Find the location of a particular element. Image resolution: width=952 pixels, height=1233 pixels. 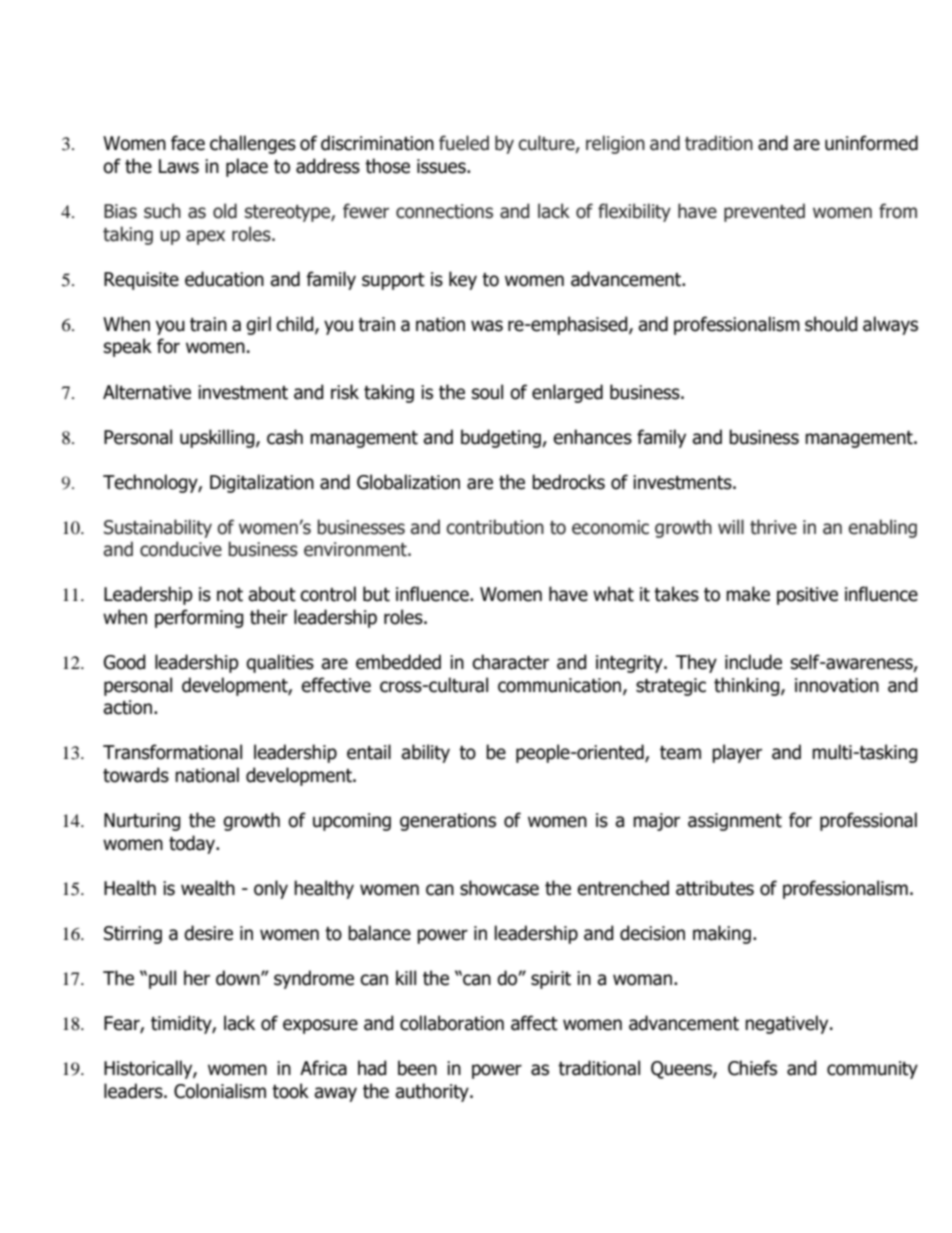

prevented is located at coordinates (764, 212).
